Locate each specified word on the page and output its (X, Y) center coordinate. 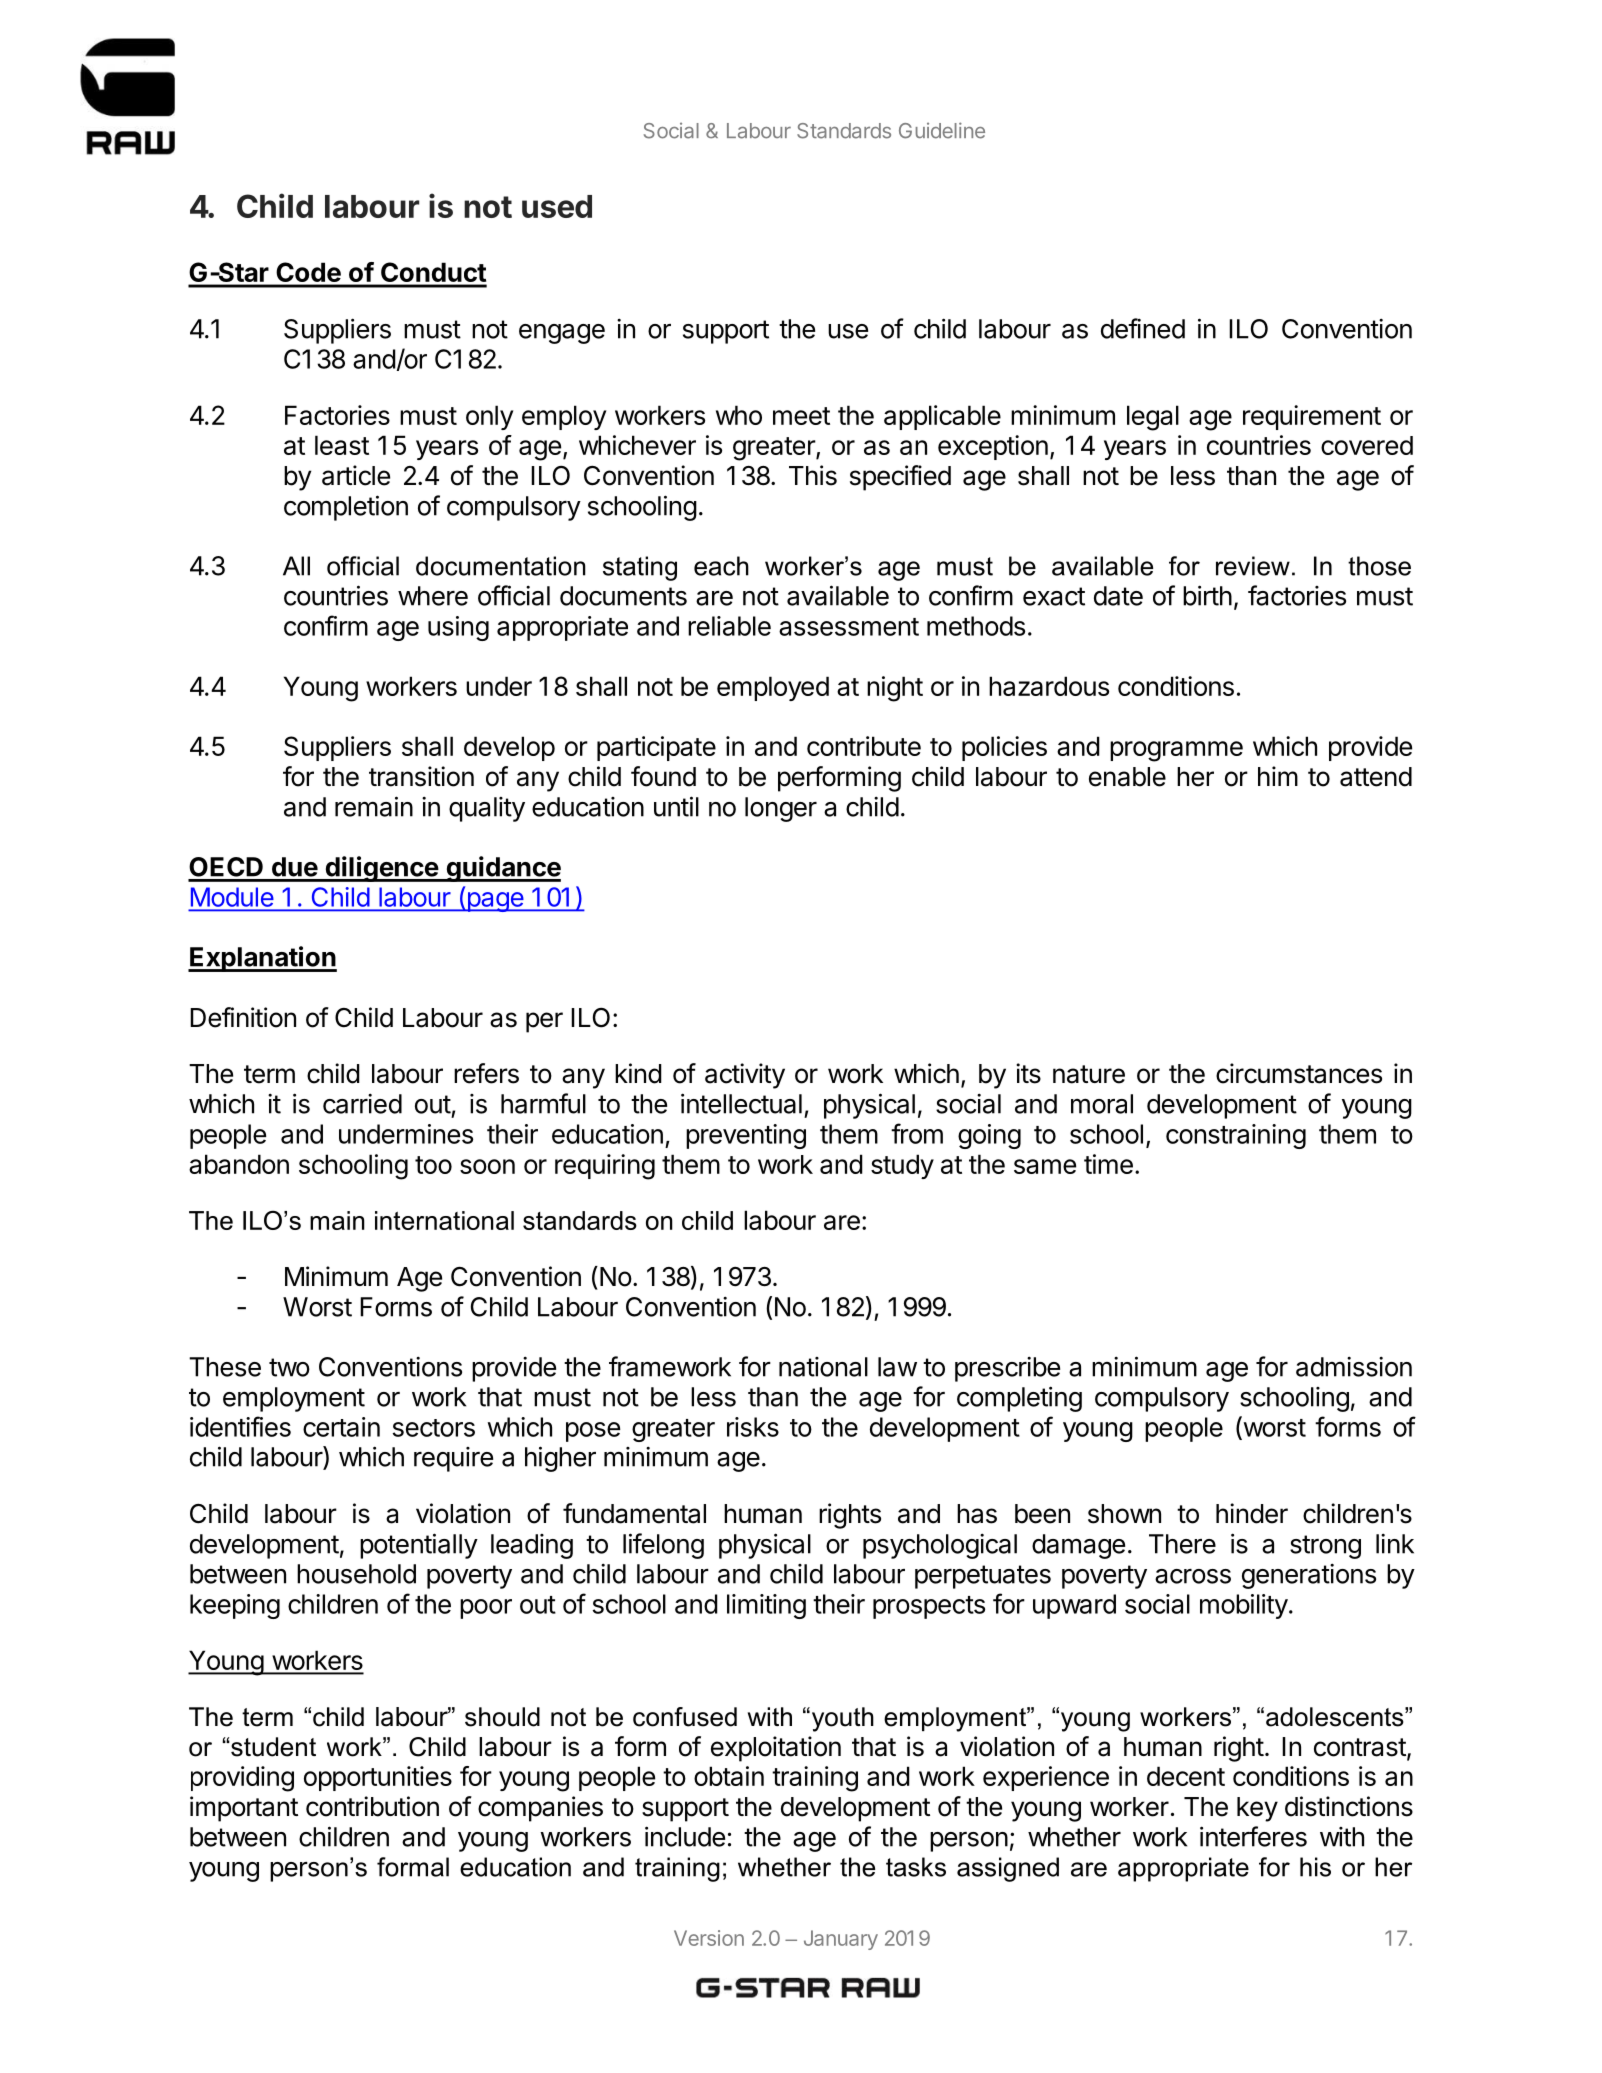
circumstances (1299, 1073)
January (841, 1940)
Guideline (942, 130)
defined (1143, 328)
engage (562, 334)
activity (745, 1076)
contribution (372, 1806)
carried (362, 1104)
